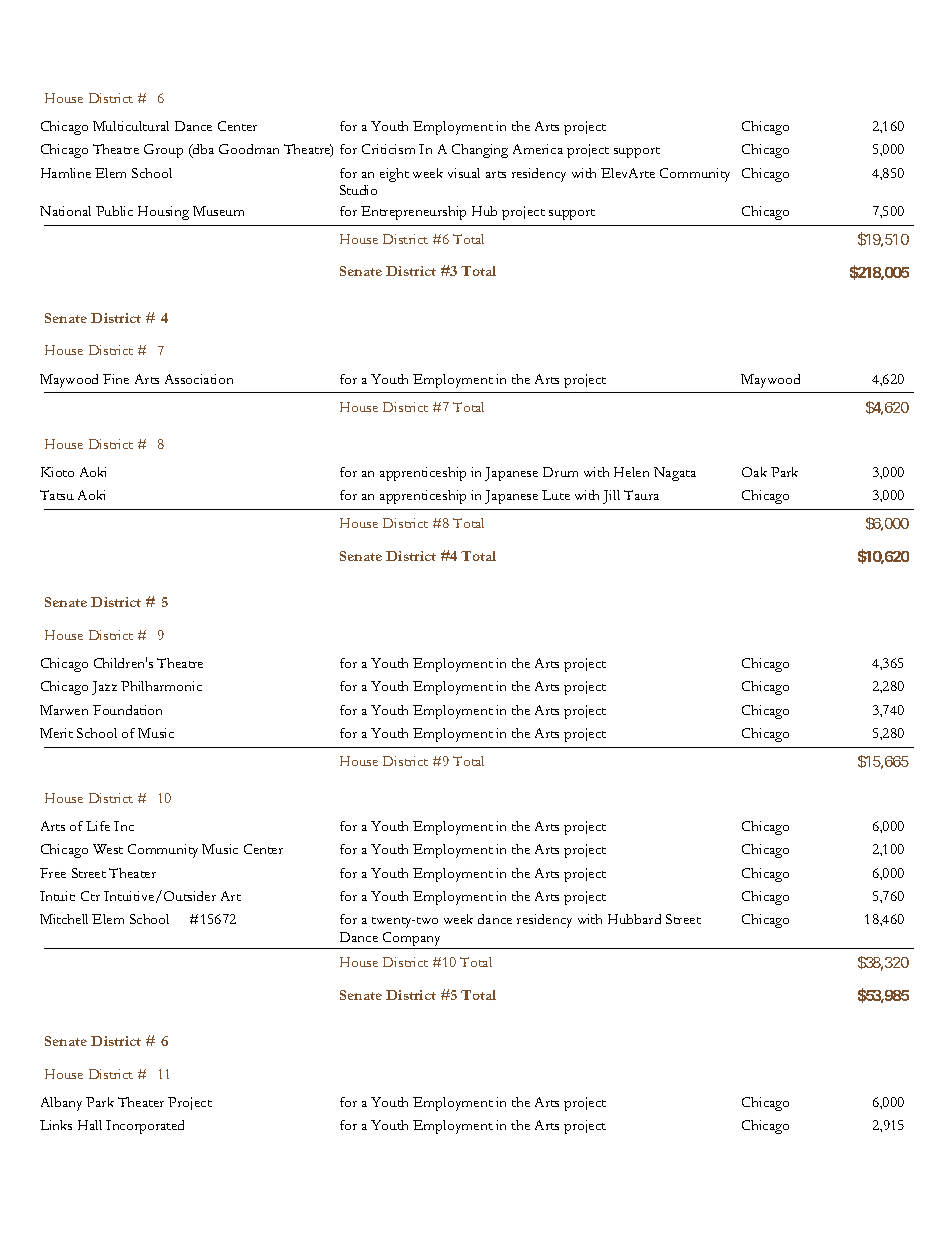 The height and width of the screenshot is (1233, 952). What do you see at coordinates (145, 1127) in the screenshot?
I see `Incorporated` at bounding box center [145, 1127].
